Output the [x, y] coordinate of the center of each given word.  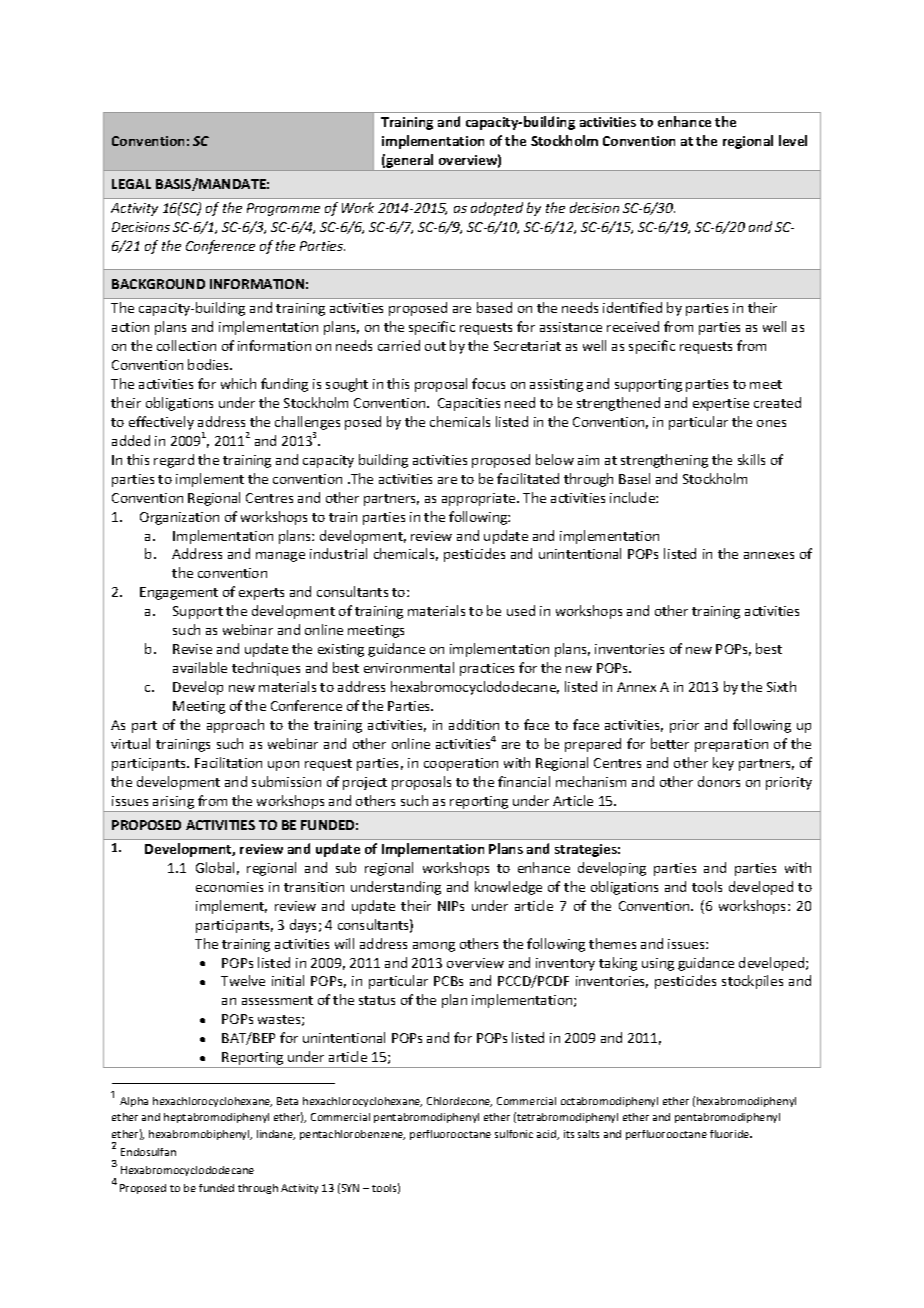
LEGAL [131, 184]
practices [487, 669]
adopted [497, 209]
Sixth [781, 686]
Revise [192, 649]
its [569, 1134]
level [793, 140]
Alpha [134, 1102]
